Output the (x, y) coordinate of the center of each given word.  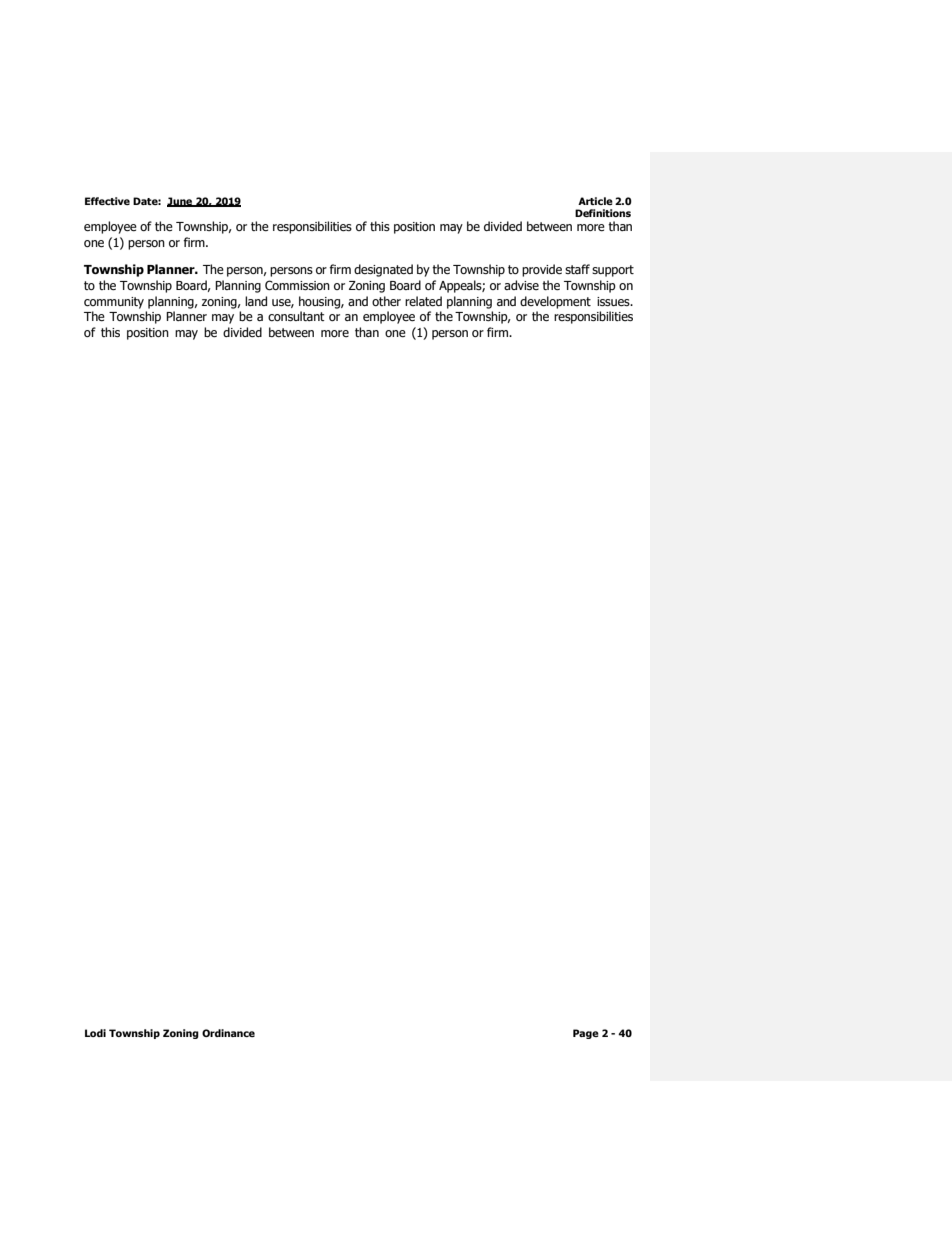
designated (383, 270)
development (555, 302)
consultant (296, 316)
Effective (107, 201)
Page (586, 1034)
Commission (297, 285)
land (256, 301)
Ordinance (228, 1033)
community (114, 303)
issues (614, 301)
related (423, 301)
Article (595, 201)
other (386, 301)
